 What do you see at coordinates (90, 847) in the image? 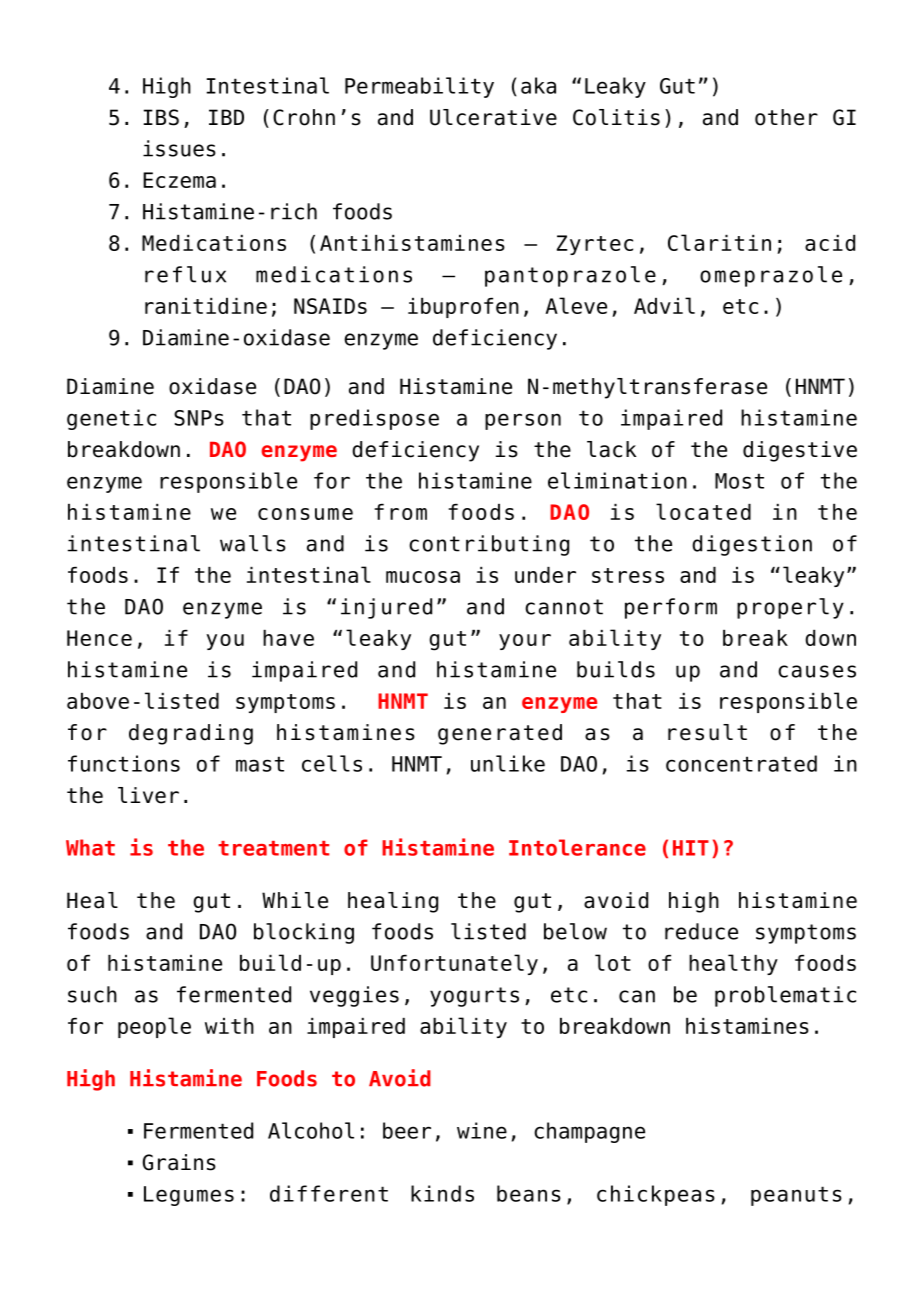
I see `What` at bounding box center [90, 847].
